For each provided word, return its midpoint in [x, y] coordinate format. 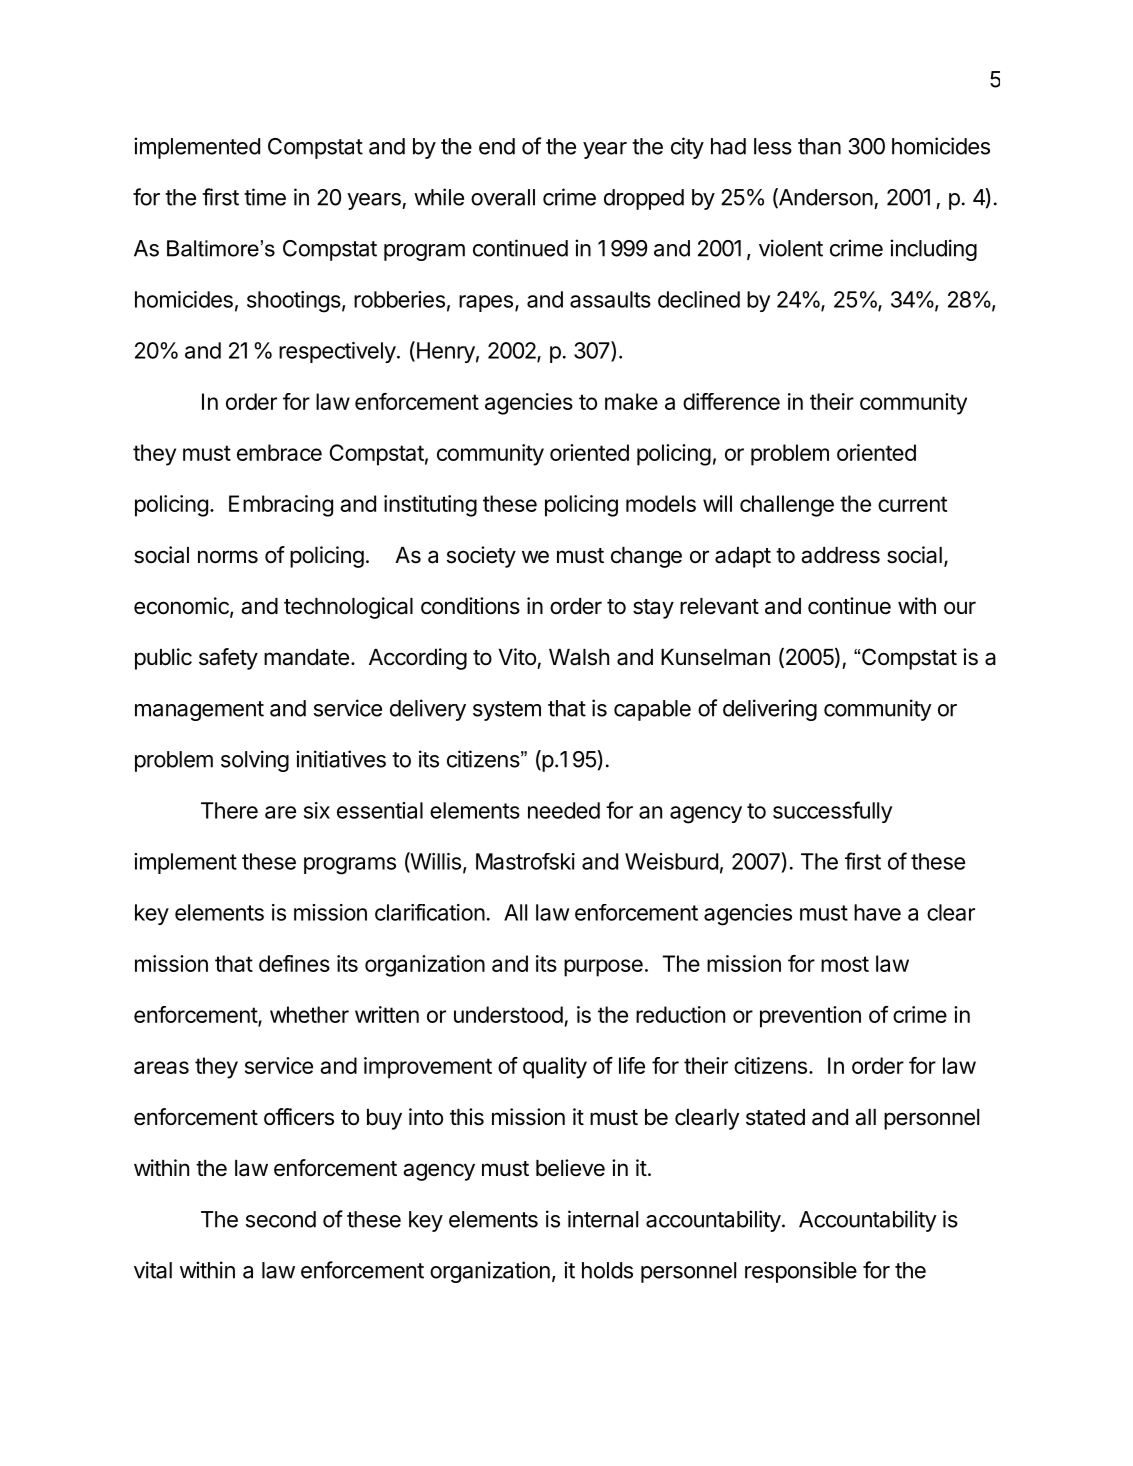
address [840, 555]
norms [228, 557]
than [819, 146]
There [229, 810]
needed [564, 810]
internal [603, 1219]
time [265, 197]
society [481, 557]
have [877, 912]
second [281, 1219]
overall [503, 197]
